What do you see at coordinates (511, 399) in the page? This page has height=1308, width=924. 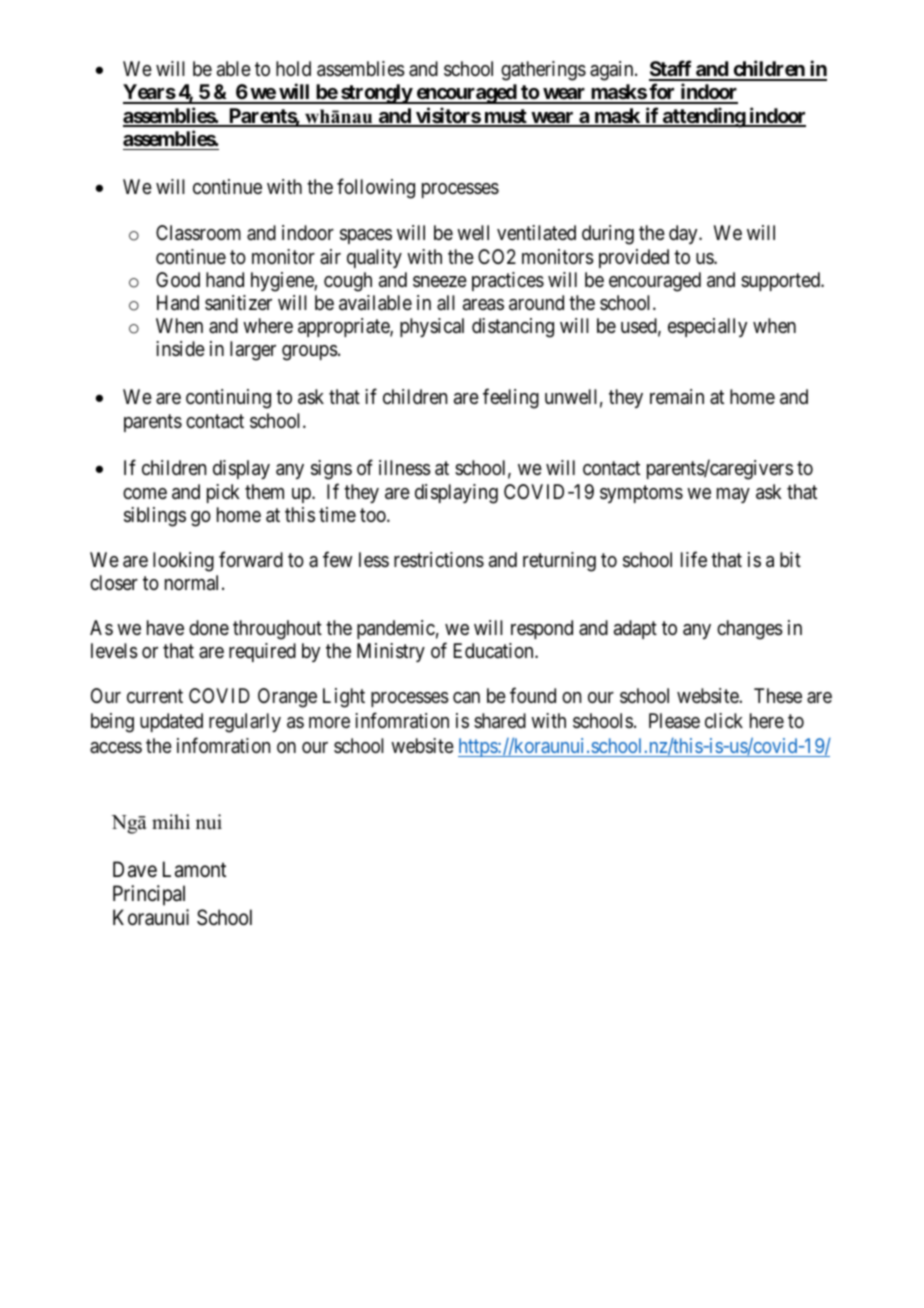 I see `feeling` at bounding box center [511, 399].
